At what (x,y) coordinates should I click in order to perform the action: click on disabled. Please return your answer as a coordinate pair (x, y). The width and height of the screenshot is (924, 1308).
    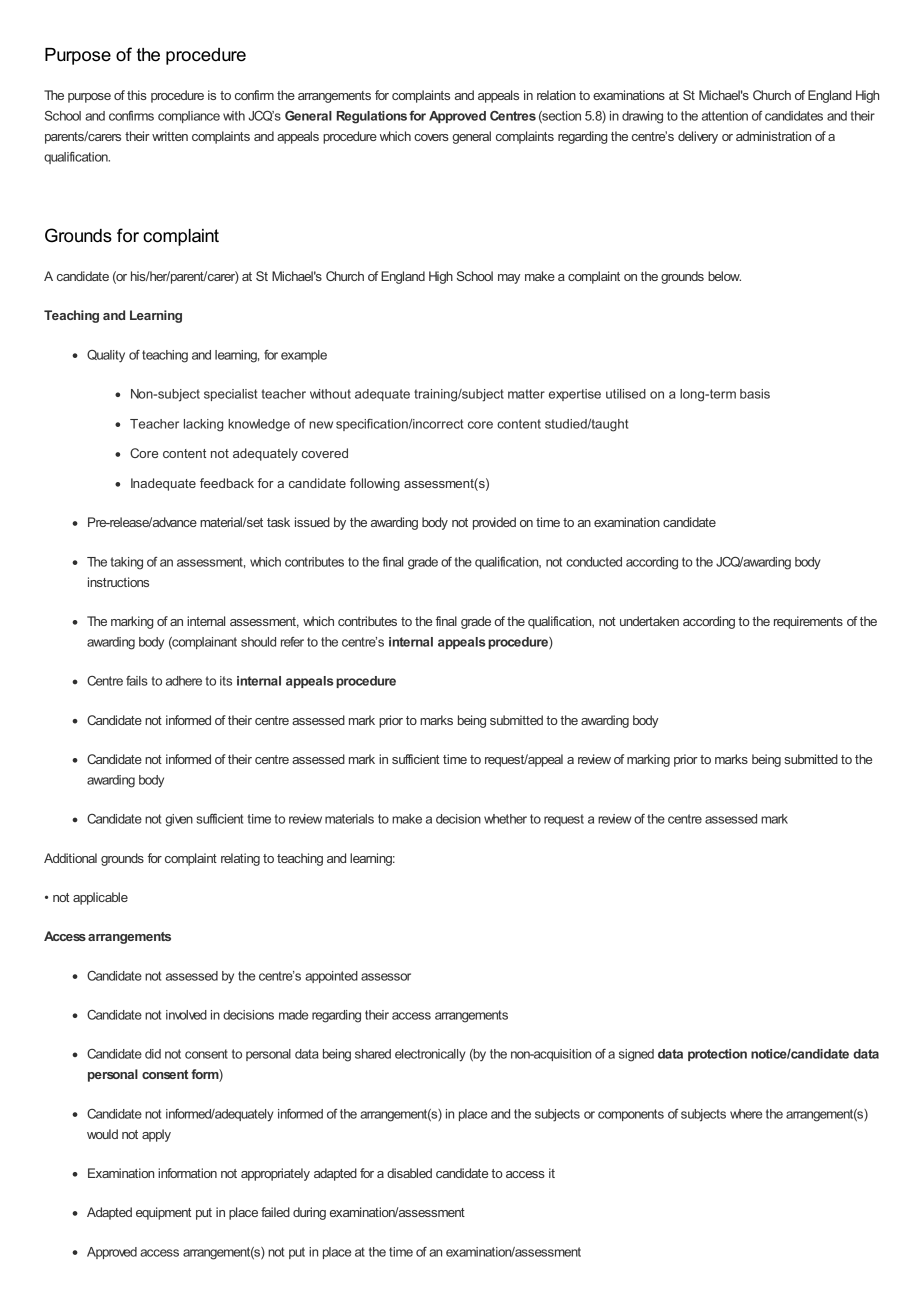
    Looking at the image, I should click on (409, 1173).
